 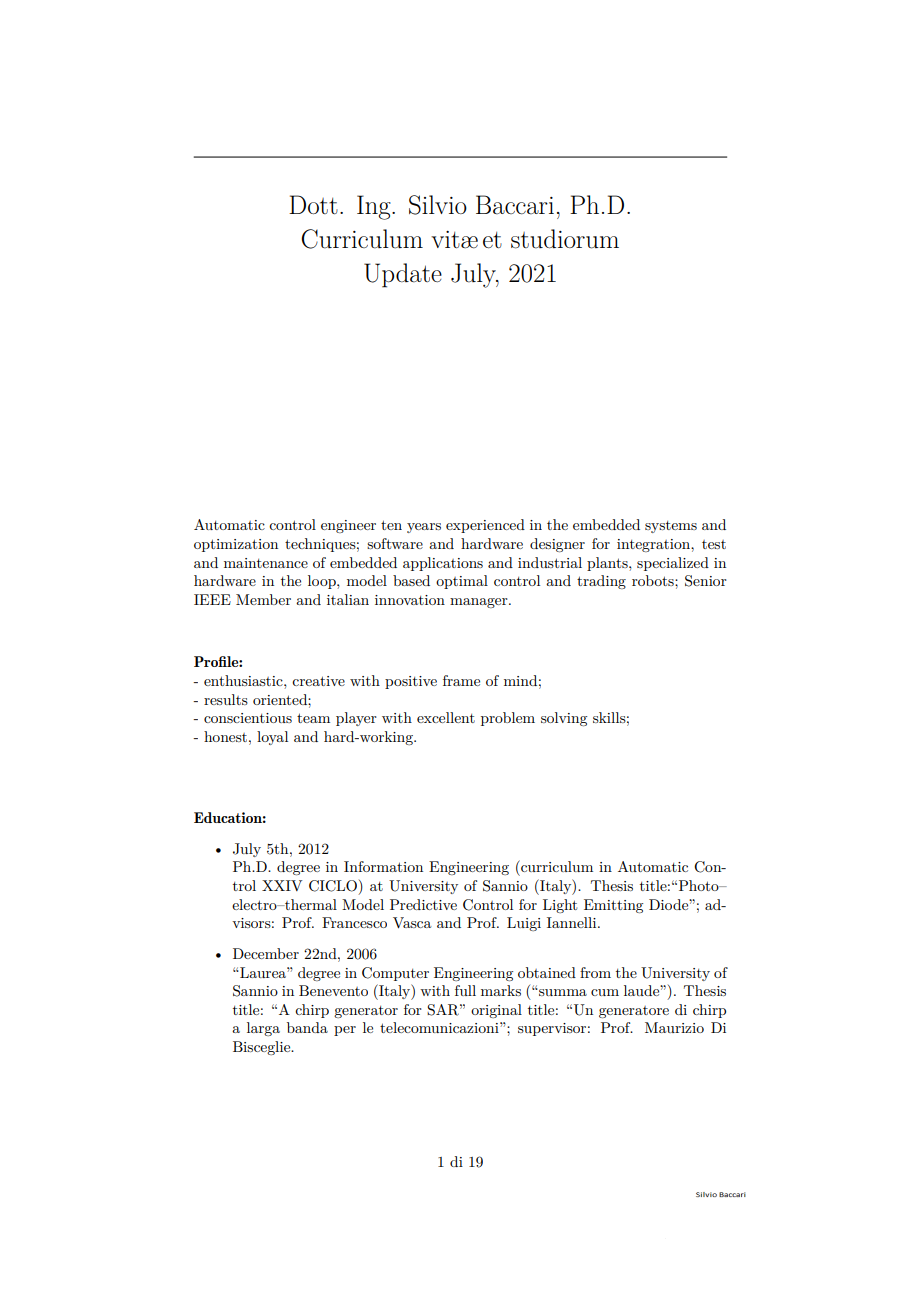 I want to click on robots, so click(x=654, y=580).
